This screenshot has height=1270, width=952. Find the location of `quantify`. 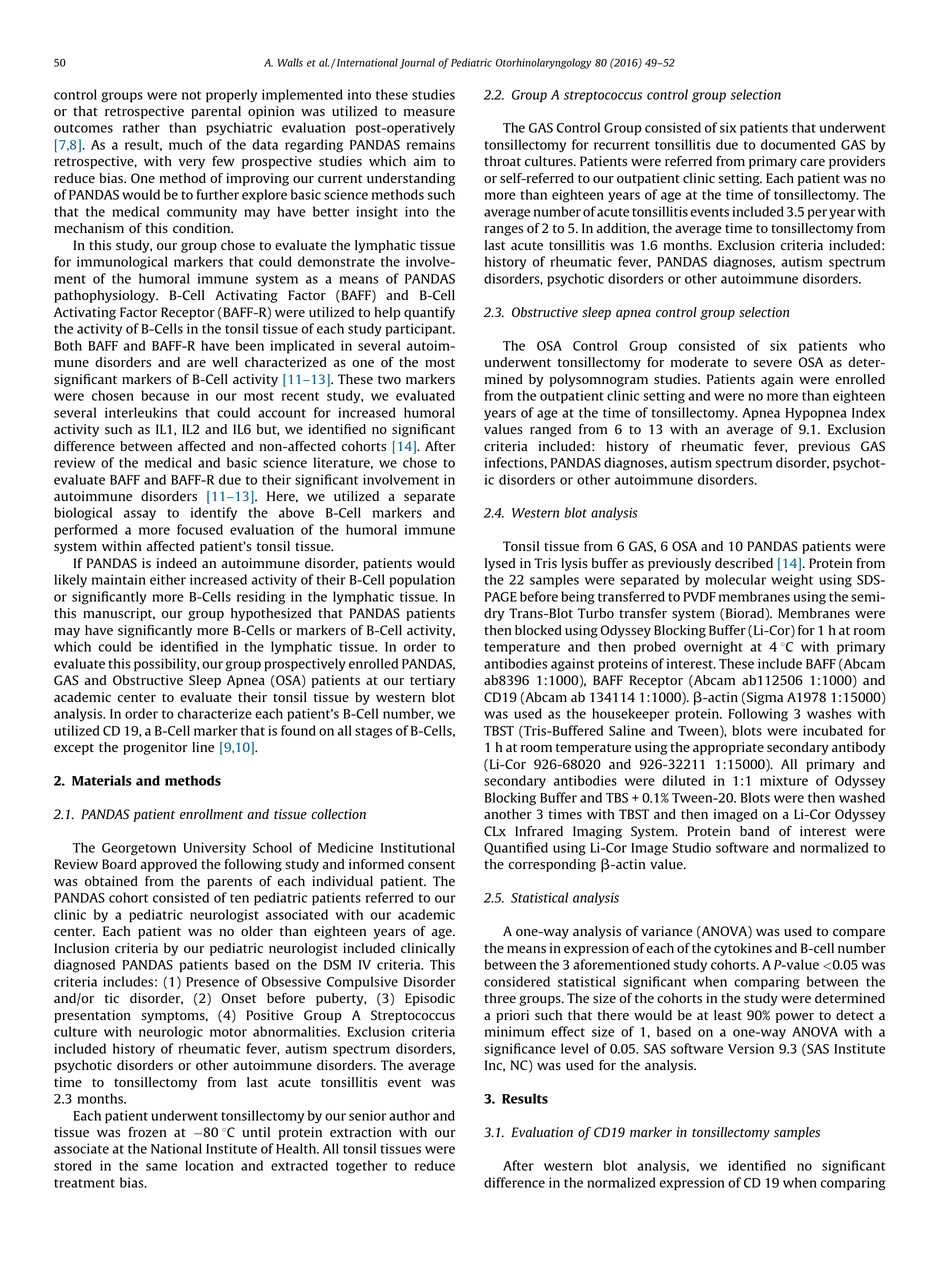

quantify is located at coordinates (429, 313).
